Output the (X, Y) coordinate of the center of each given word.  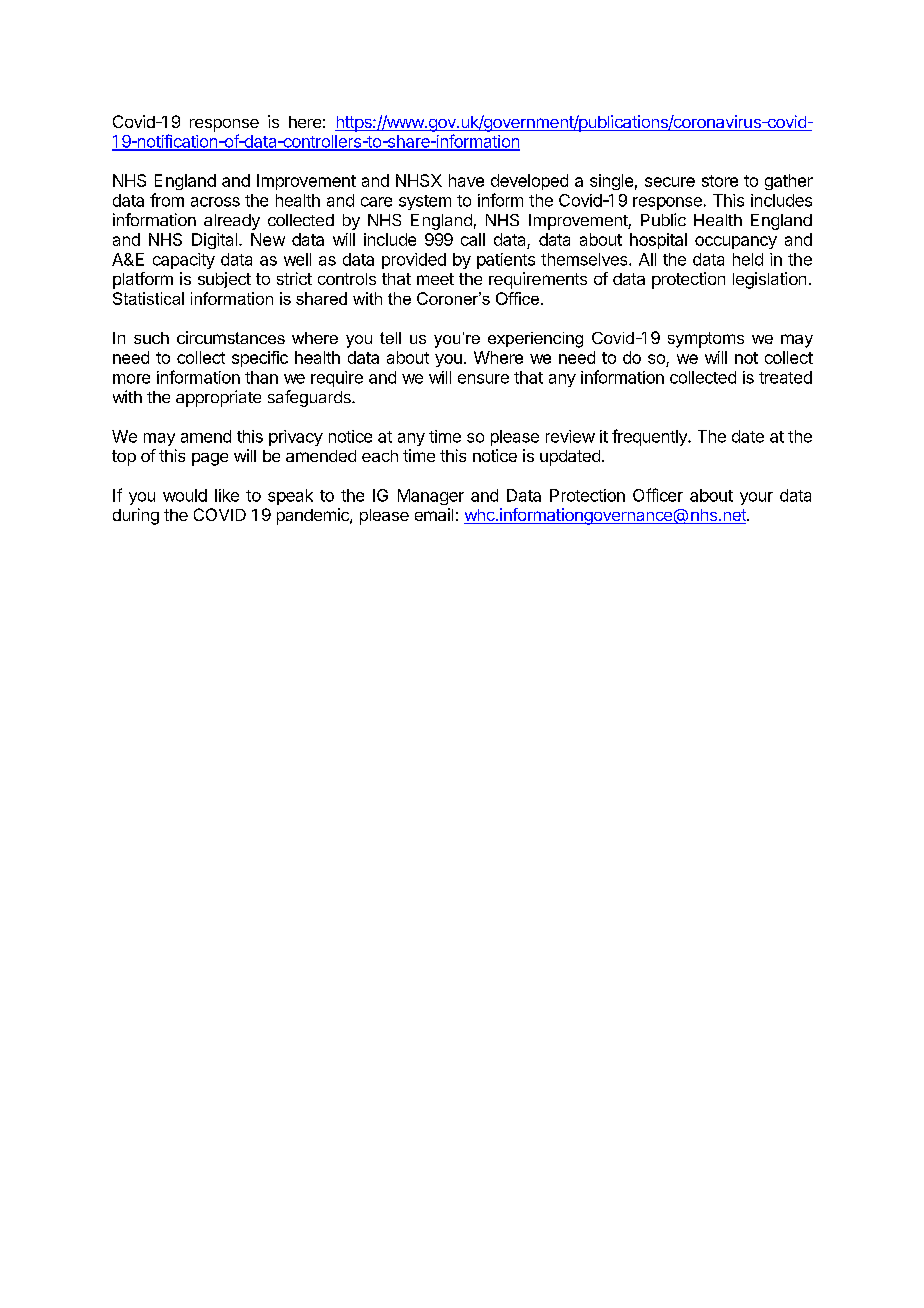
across (215, 202)
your (756, 498)
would (185, 495)
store (720, 181)
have (466, 180)
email (434, 514)
